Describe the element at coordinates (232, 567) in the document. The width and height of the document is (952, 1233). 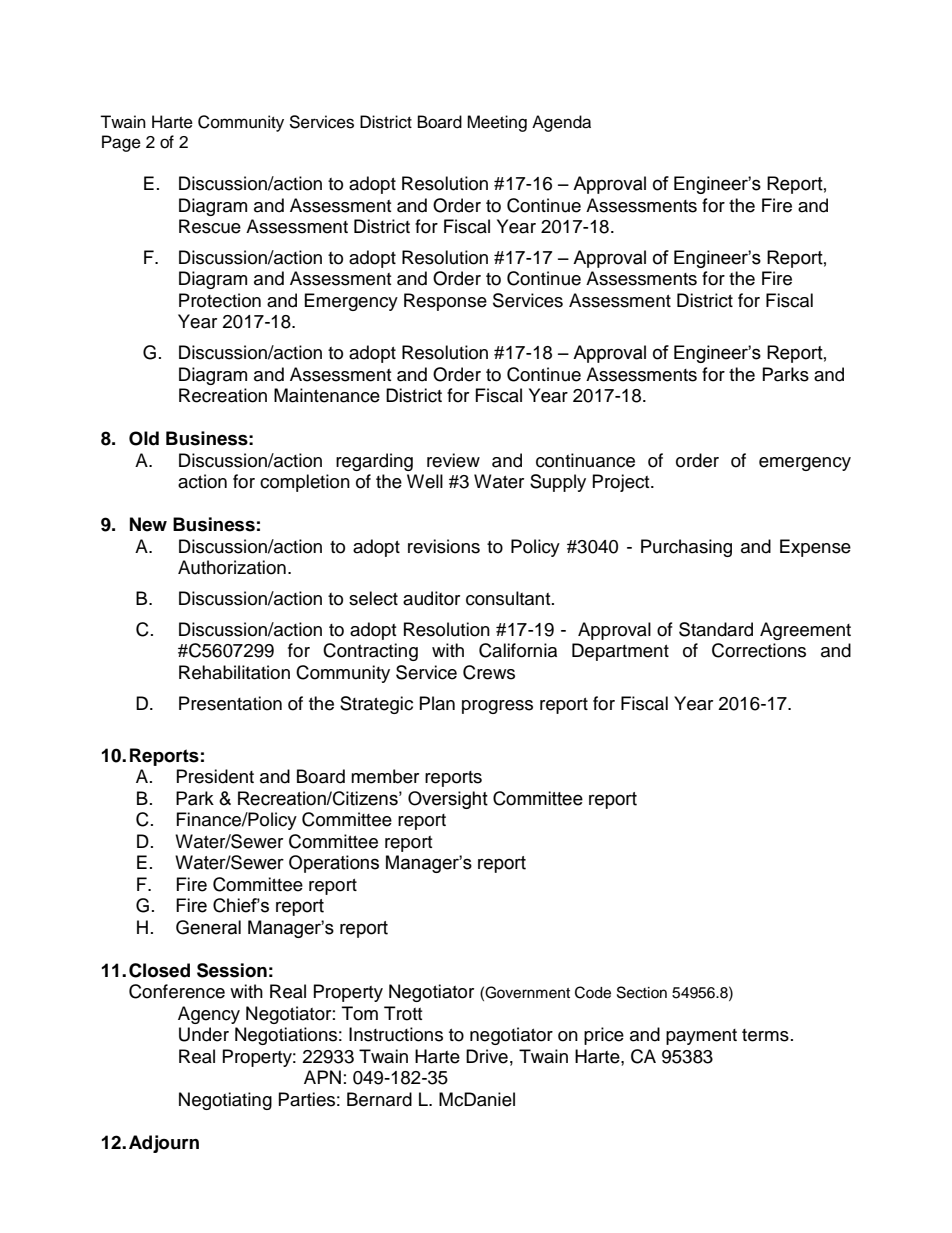
I see `Authorization` at that location.
